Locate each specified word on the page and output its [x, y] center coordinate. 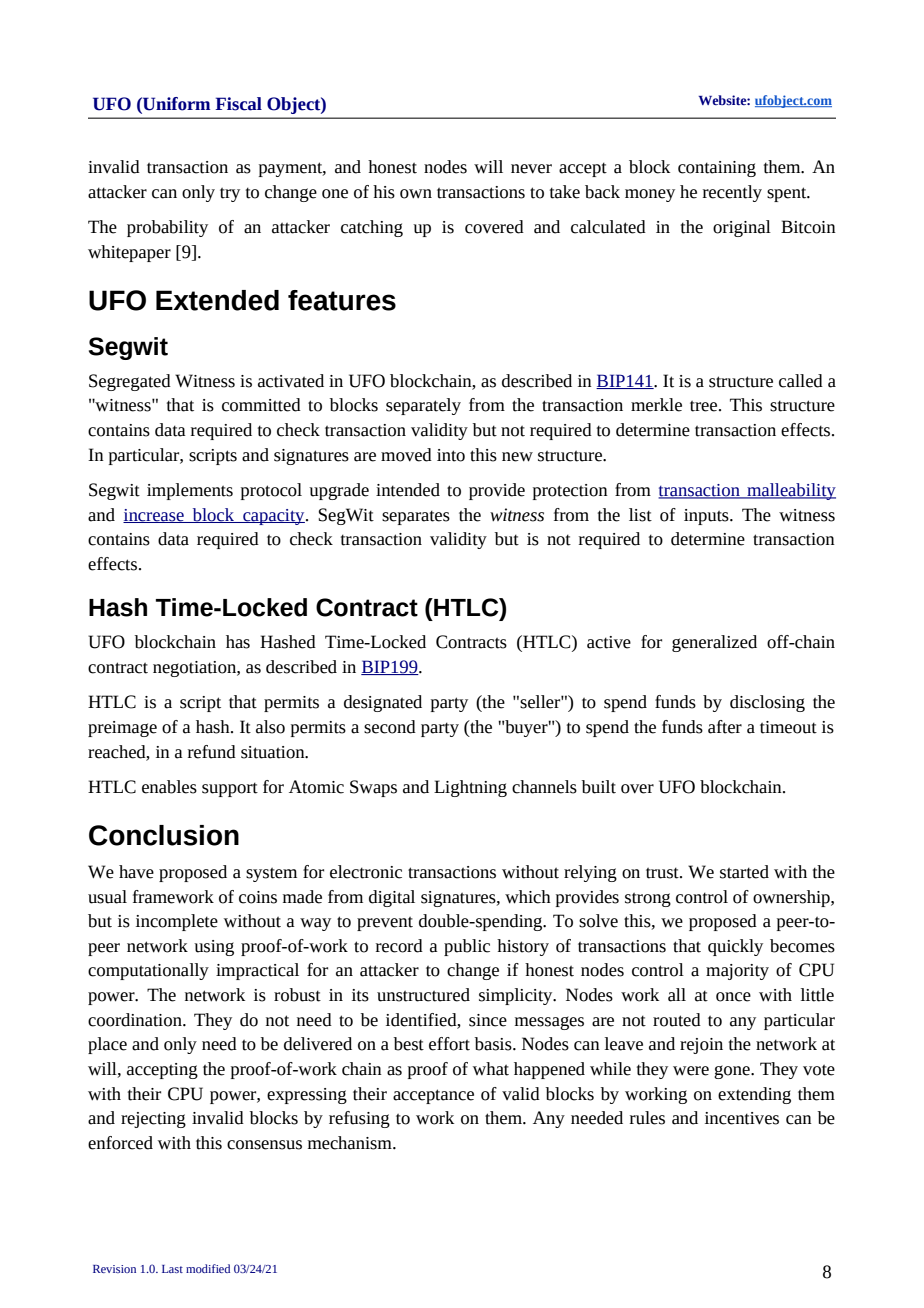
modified [208, 1268]
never [531, 169]
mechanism [351, 1143]
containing [717, 169]
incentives [742, 1118]
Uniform [175, 104]
